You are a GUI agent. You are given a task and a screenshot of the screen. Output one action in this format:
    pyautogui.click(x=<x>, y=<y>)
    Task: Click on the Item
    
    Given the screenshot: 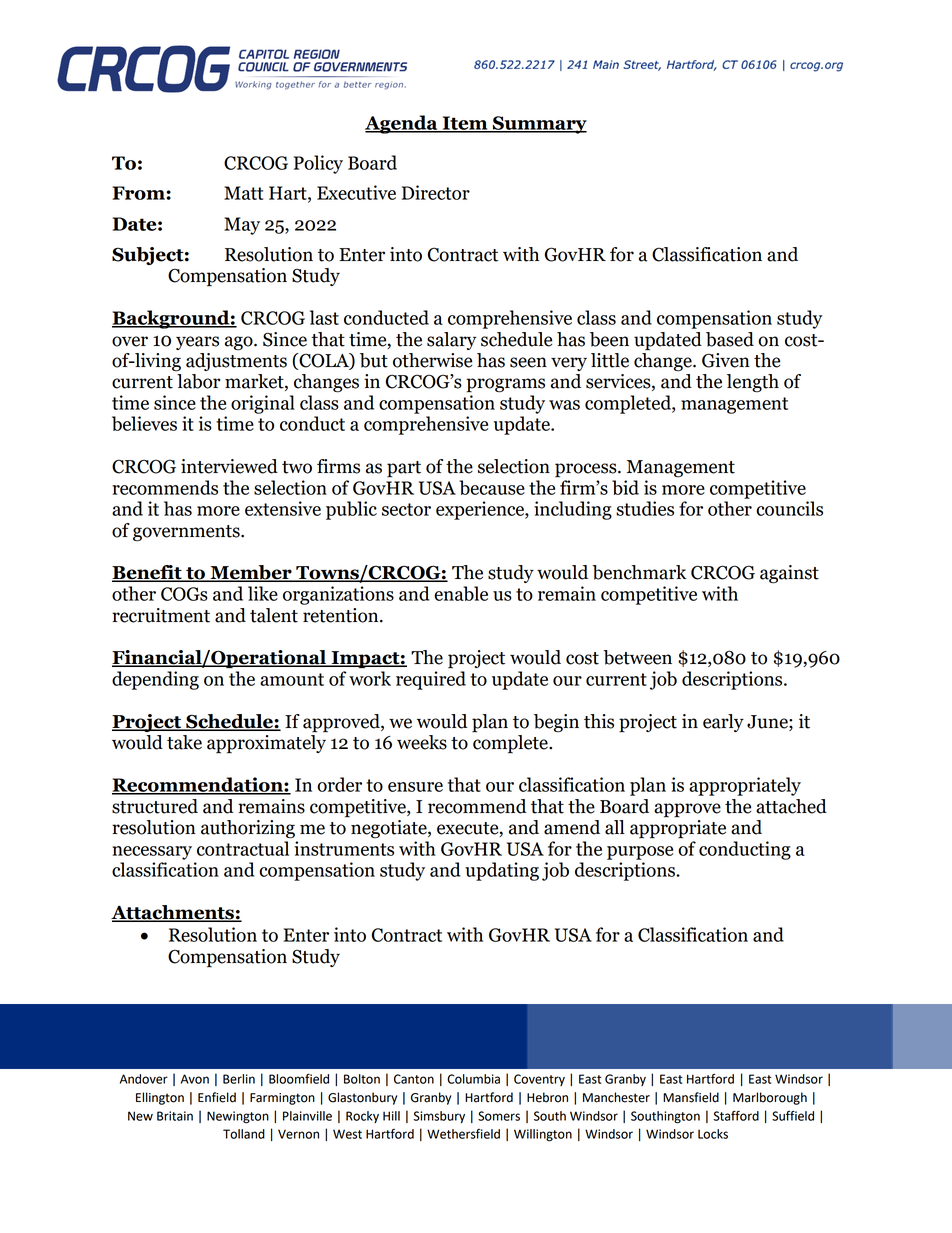 What is the action you would take?
    pyautogui.click(x=465, y=124)
